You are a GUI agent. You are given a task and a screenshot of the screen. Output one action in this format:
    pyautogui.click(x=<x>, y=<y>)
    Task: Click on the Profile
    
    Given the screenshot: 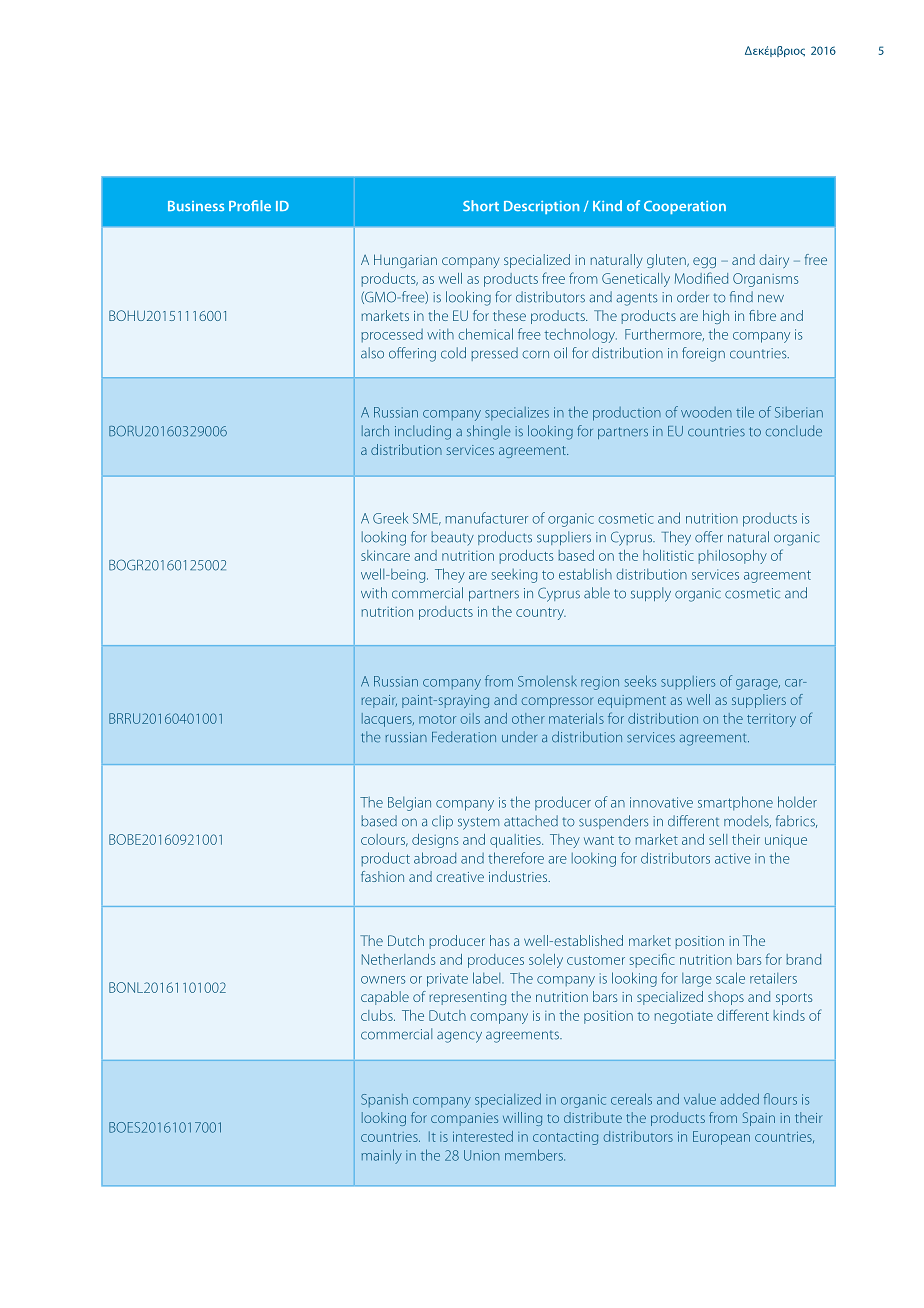 What is the action you would take?
    pyautogui.click(x=250, y=205)
